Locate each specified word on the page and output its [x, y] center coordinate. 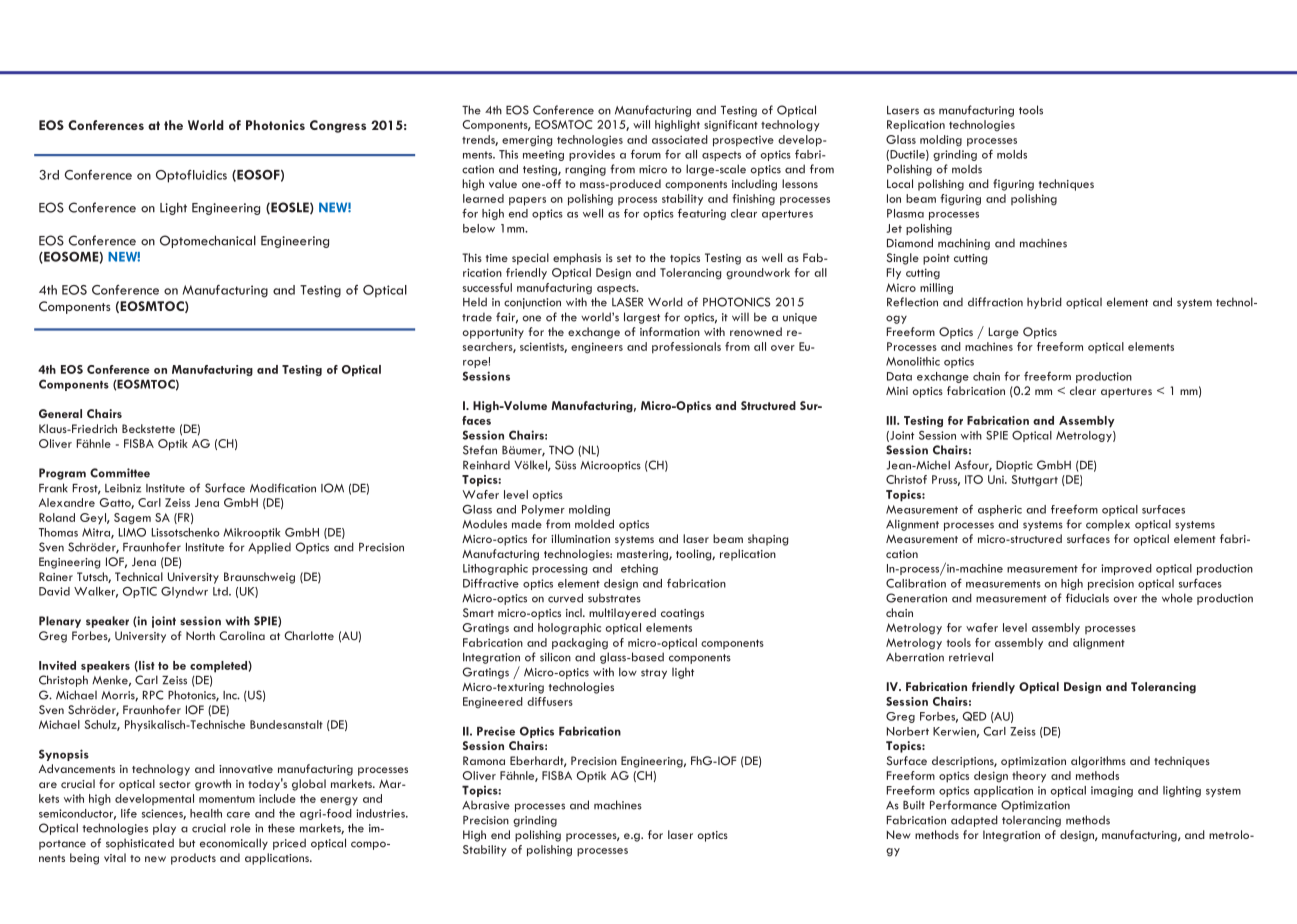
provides [592, 155]
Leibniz [123, 488]
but [187, 843]
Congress [338, 126]
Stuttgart [1035, 481]
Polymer [543, 510]
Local [900, 183]
